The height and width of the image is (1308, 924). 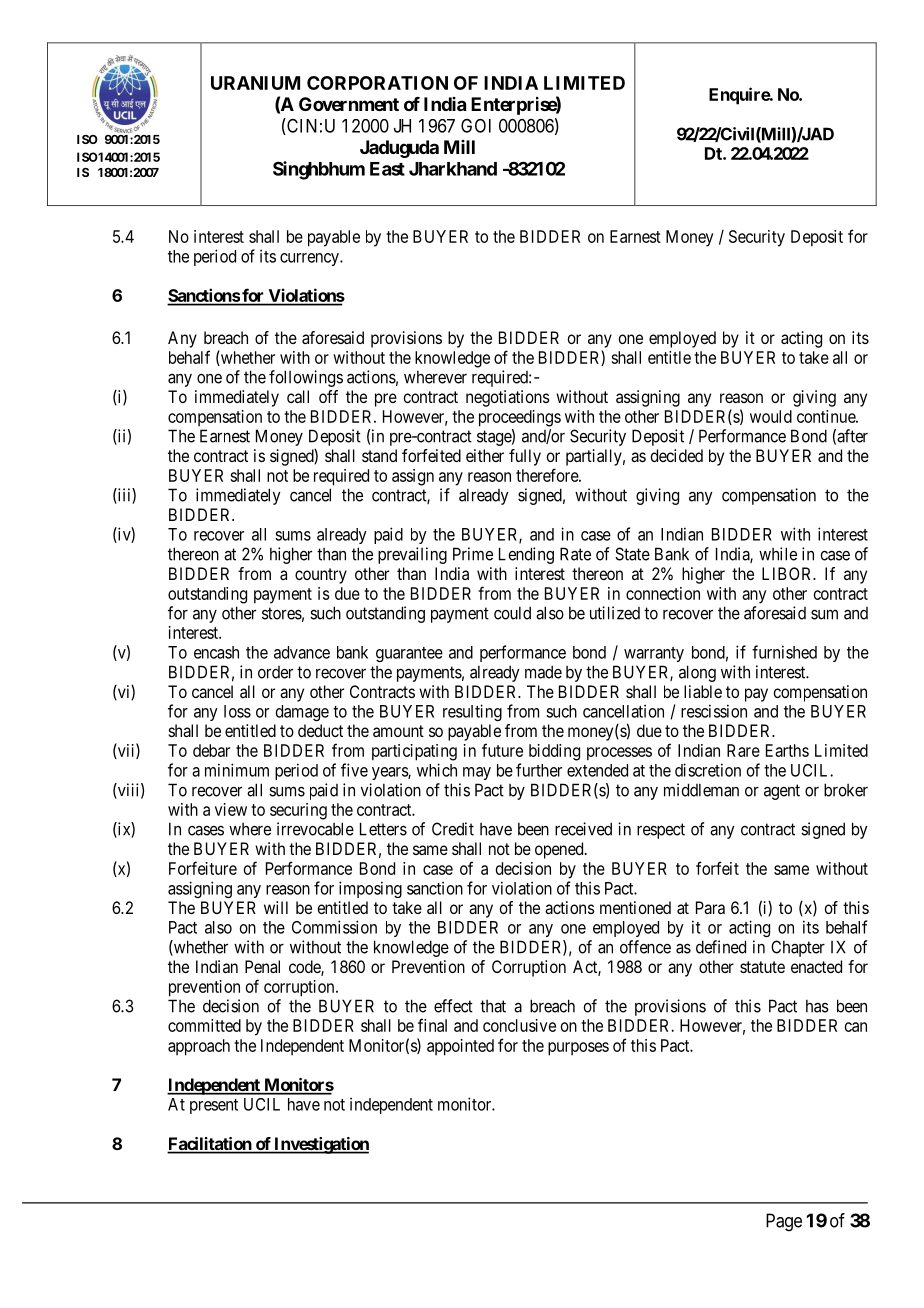 What do you see at coordinates (453, 169) in the image?
I see `Jharkhand` at bounding box center [453, 169].
